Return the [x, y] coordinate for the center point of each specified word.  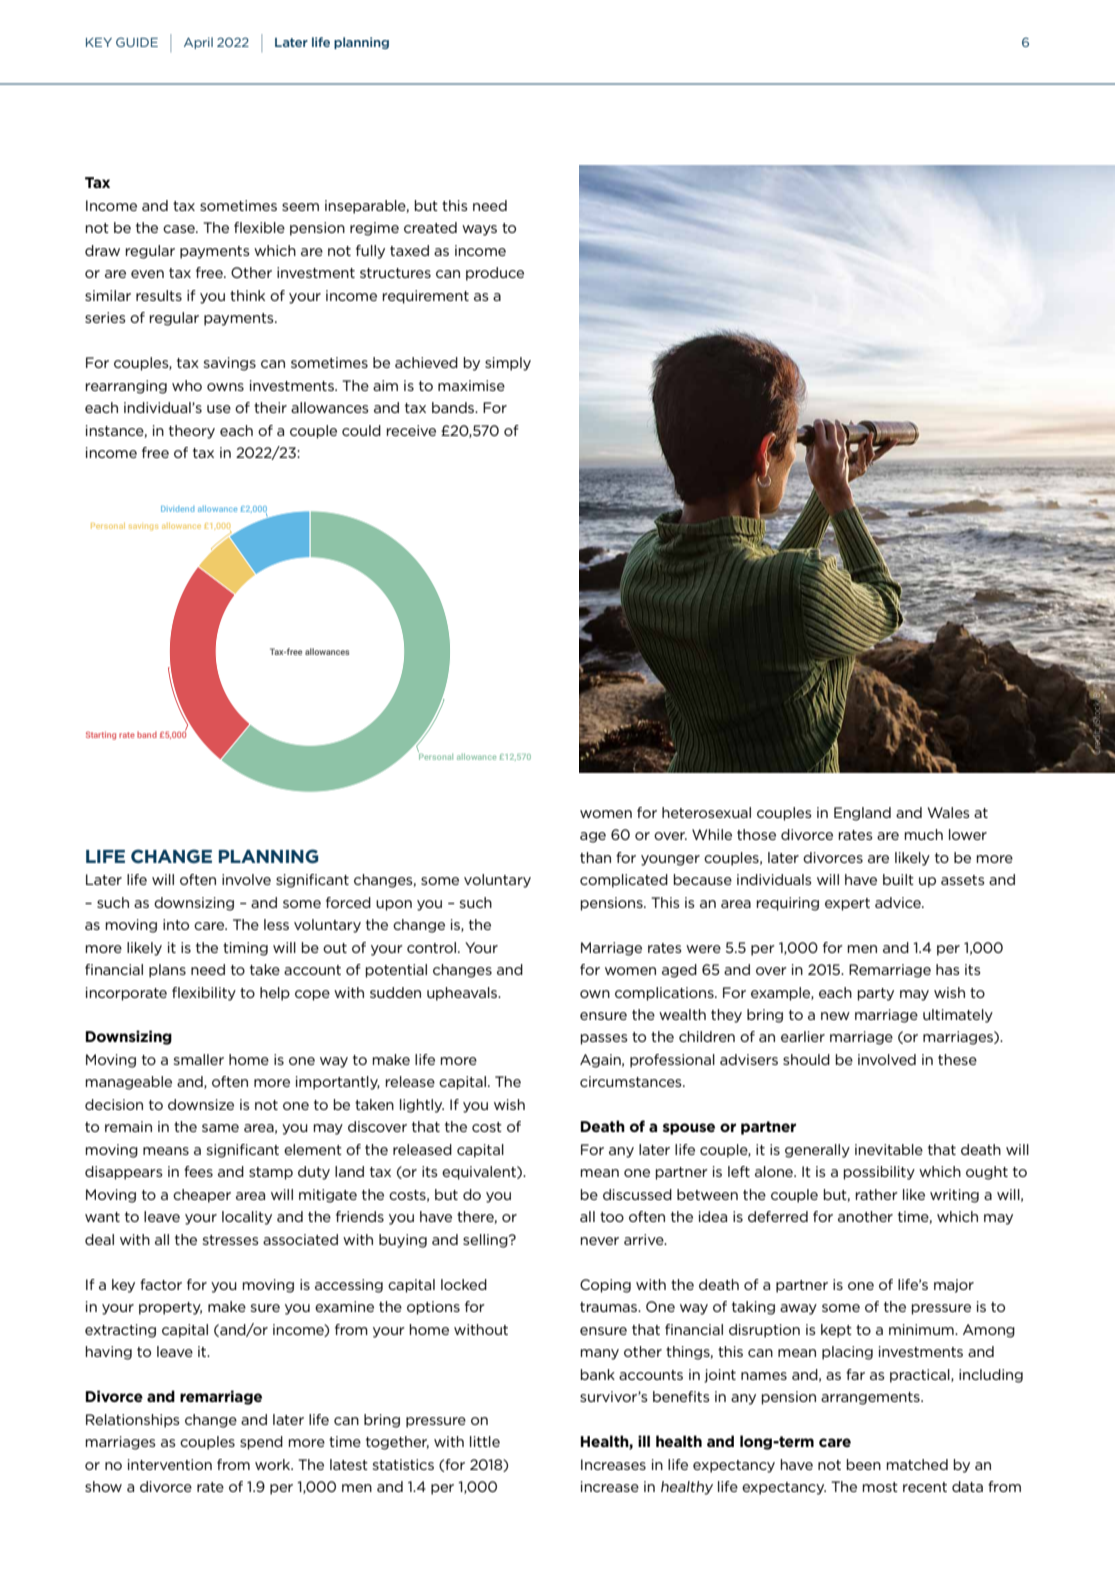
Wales [949, 812]
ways [479, 230]
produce [495, 274]
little [485, 1441]
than [595, 857]
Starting [101, 735]
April [198, 43]
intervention [170, 1464]
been [864, 1464]
